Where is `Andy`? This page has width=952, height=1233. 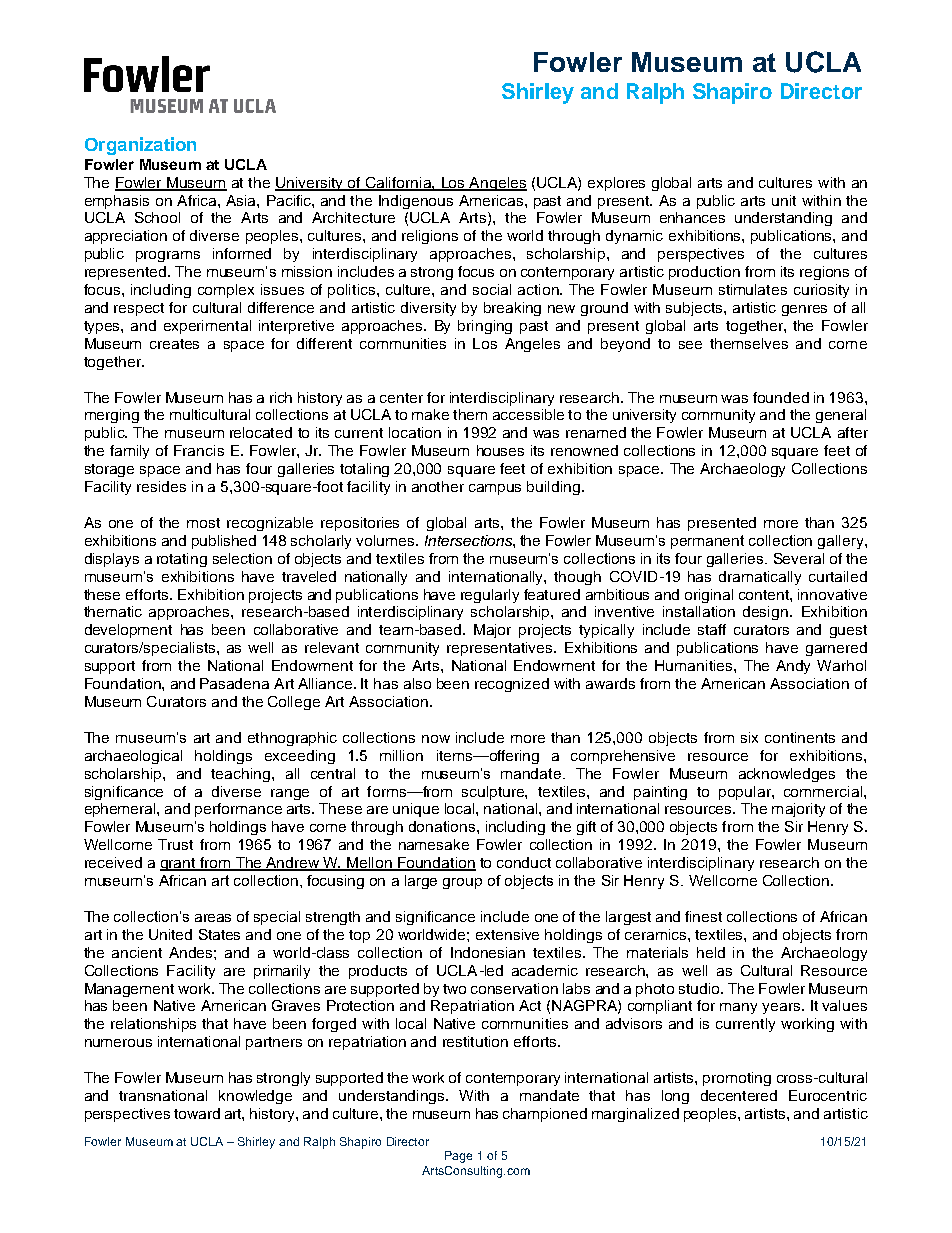
Andy is located at coordinates (793, 667).
